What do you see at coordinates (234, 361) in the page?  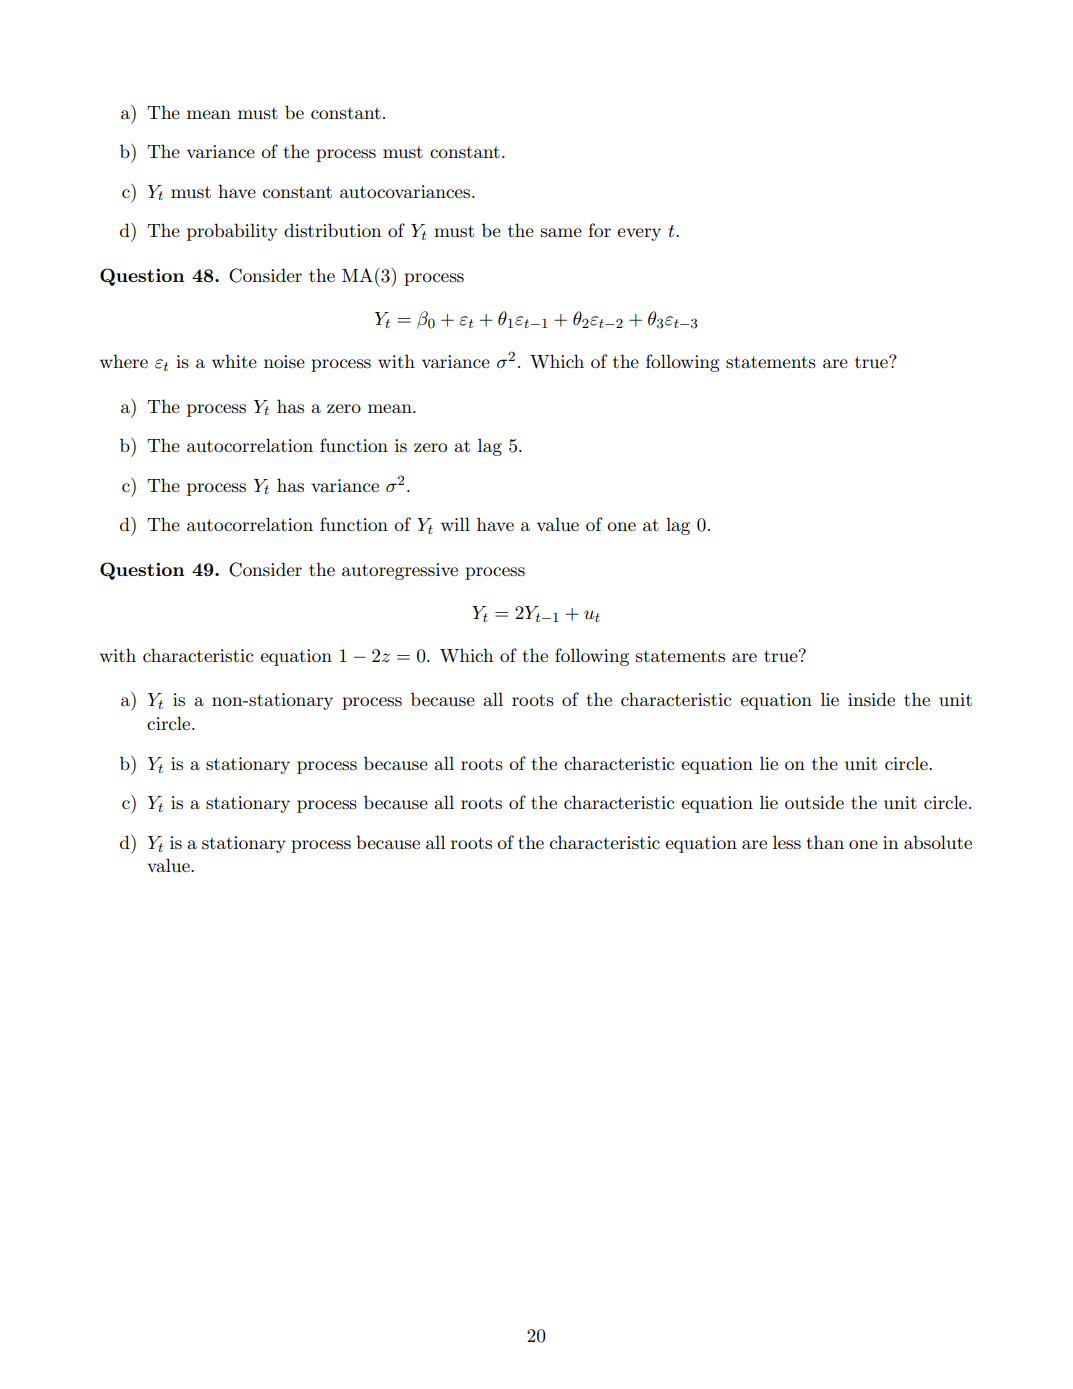 I see `white` at bounding box center [234, 361].
